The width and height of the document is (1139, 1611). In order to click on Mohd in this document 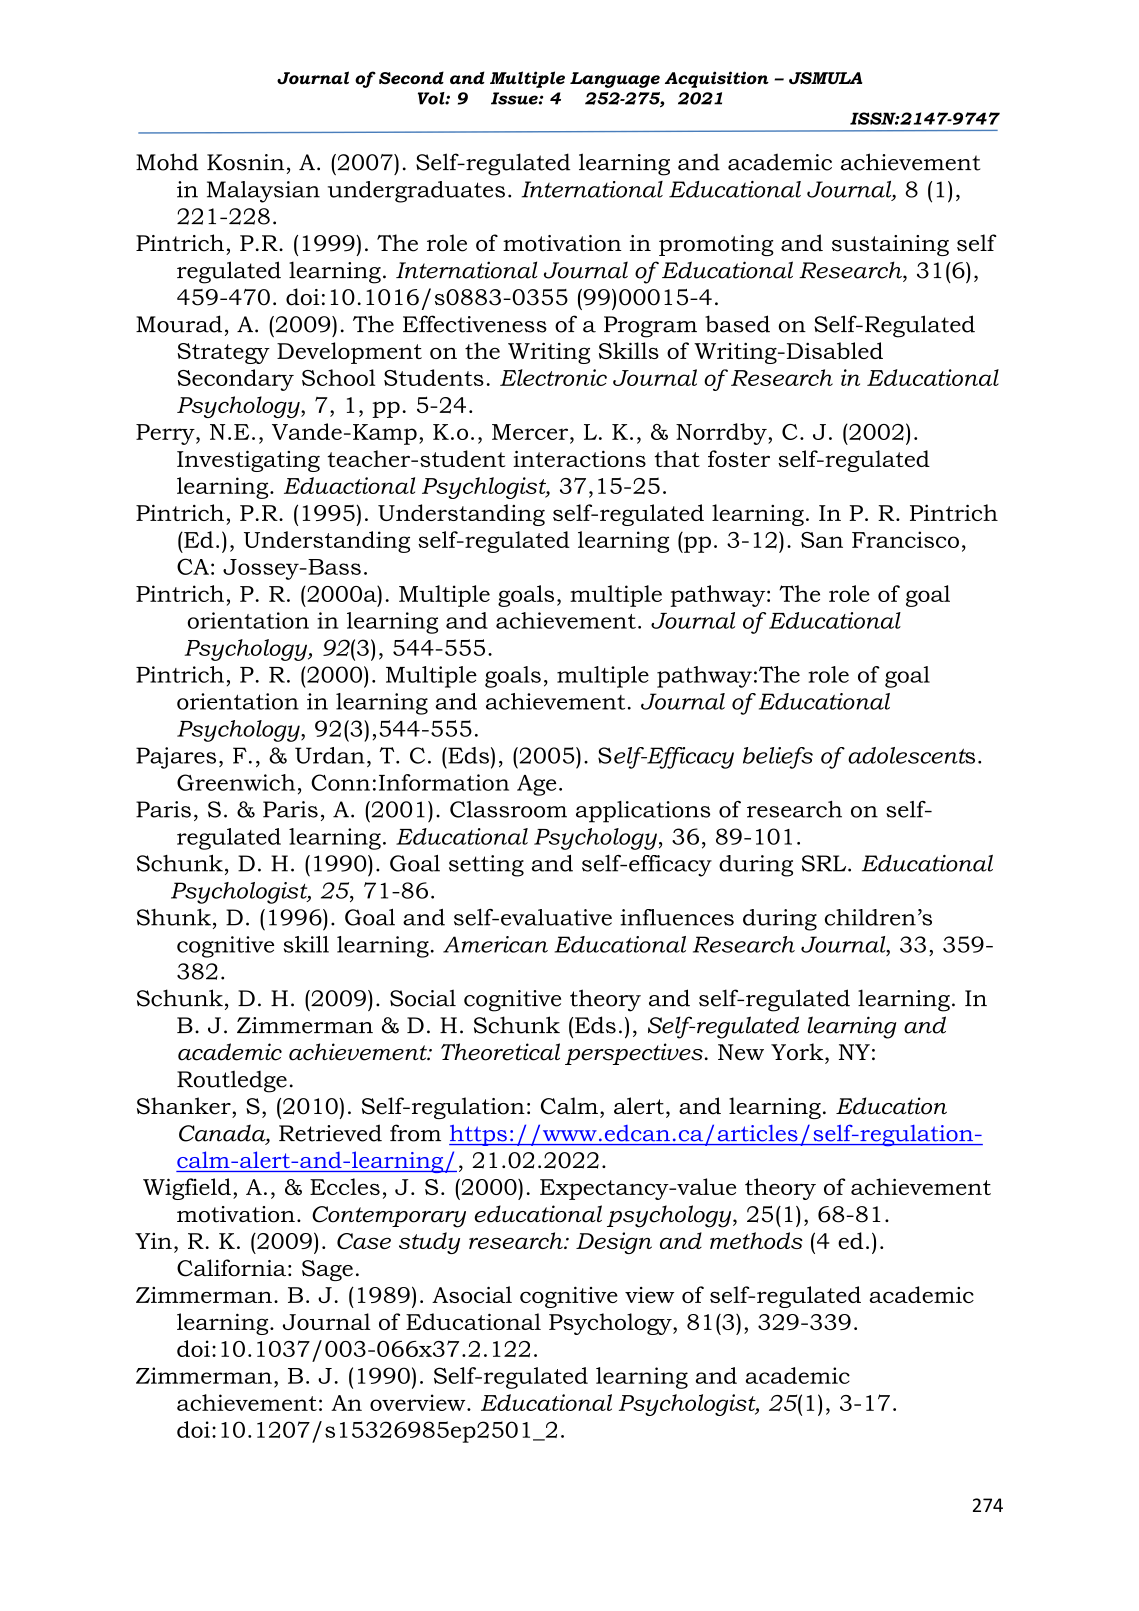, I will do `click(167, 162)`.
